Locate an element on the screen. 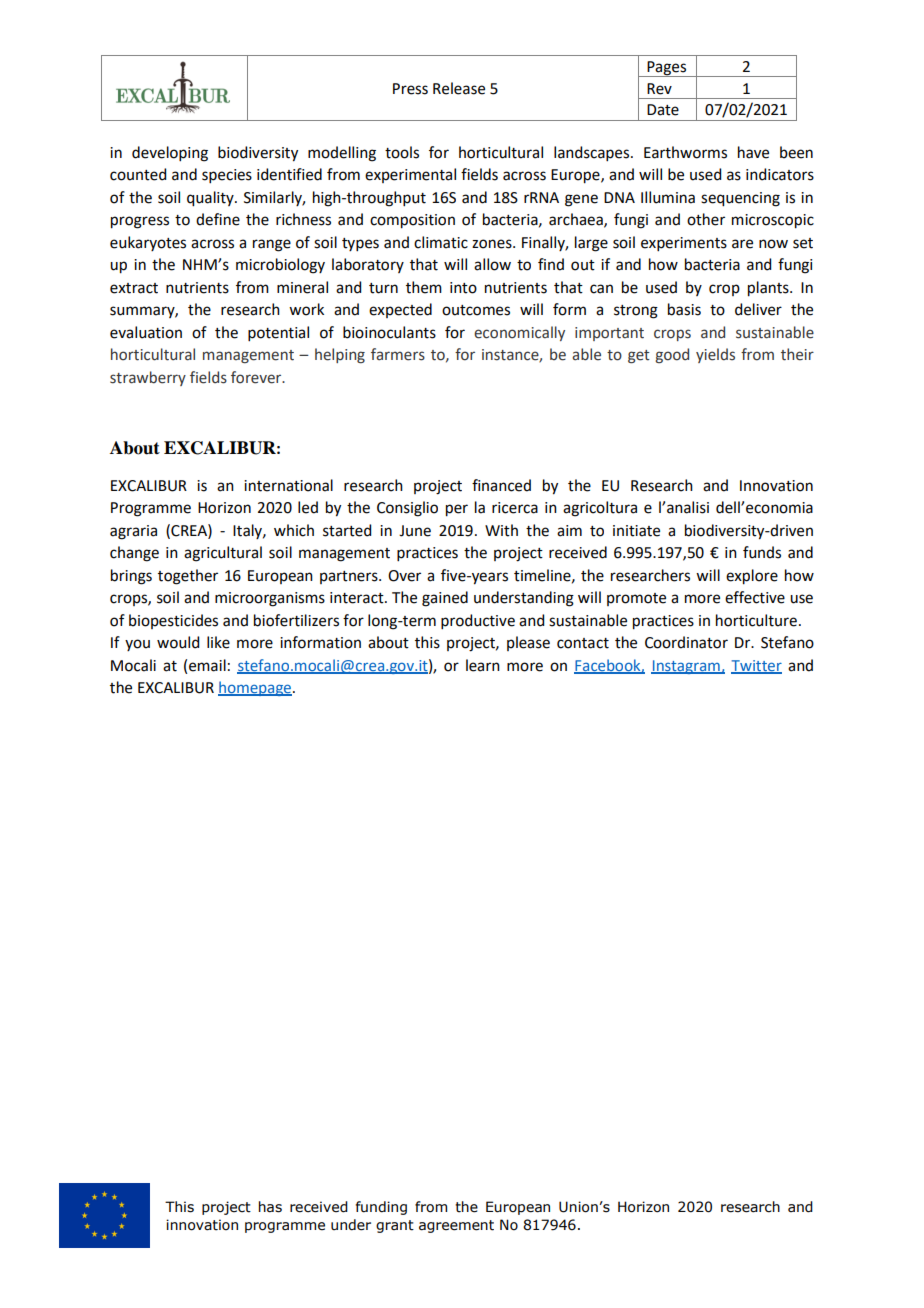 The image size is (924, 1308). learn is located at coordinates (483, 665).
